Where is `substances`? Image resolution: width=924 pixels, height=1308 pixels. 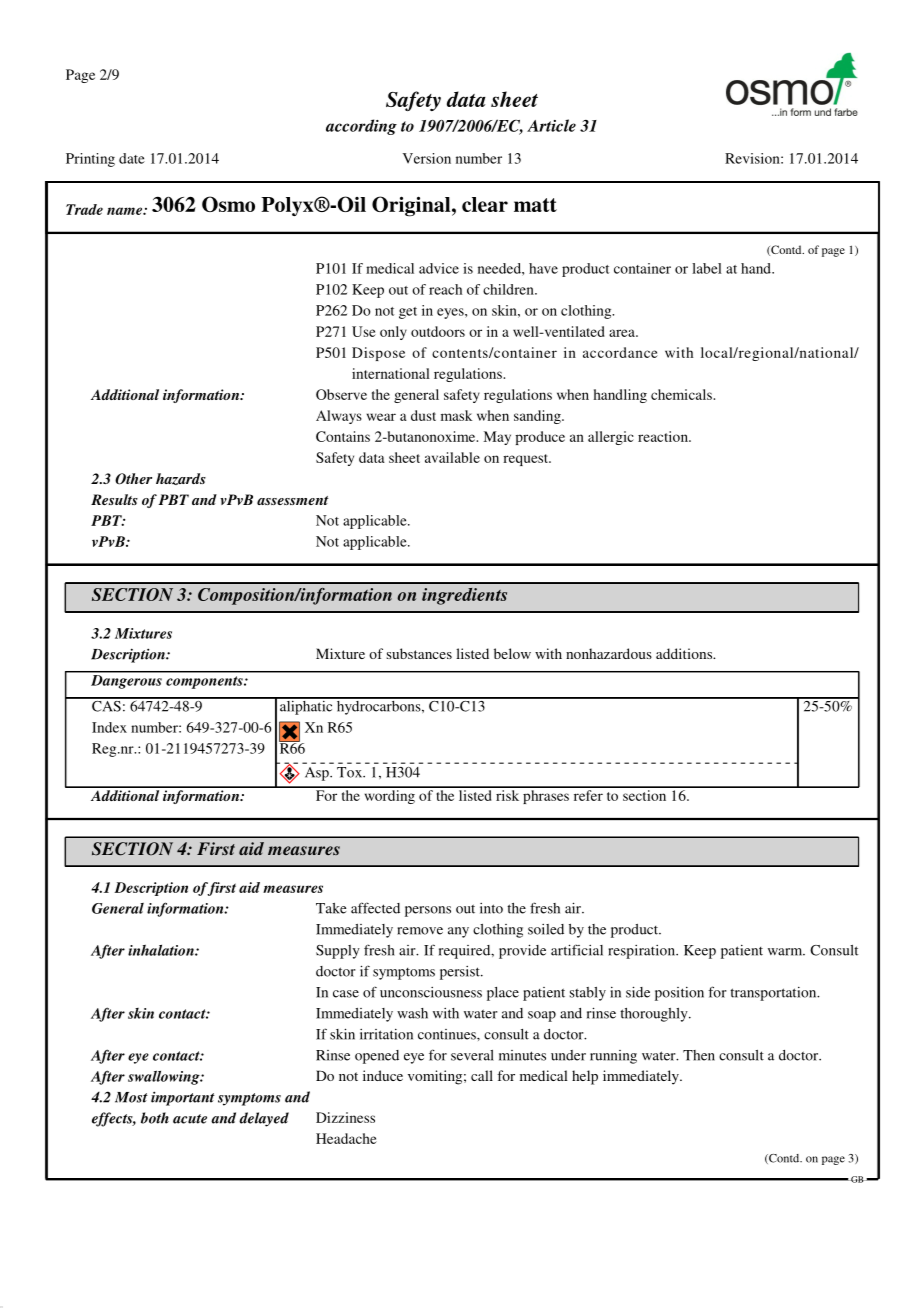
substances is located at coordinates (419, 653).
